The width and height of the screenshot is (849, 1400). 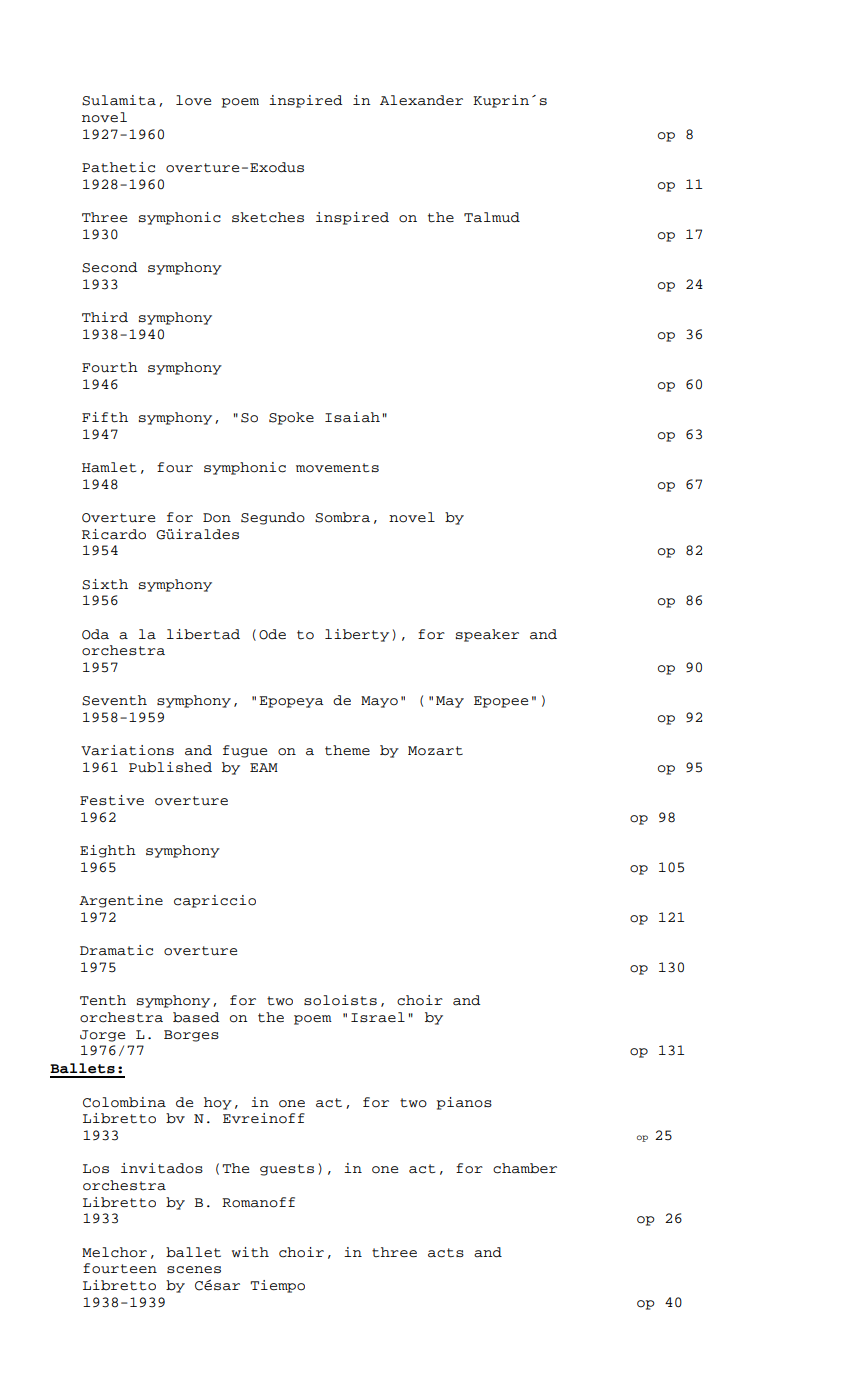 I want to click on Alexander, so click(x=421, y=100).
